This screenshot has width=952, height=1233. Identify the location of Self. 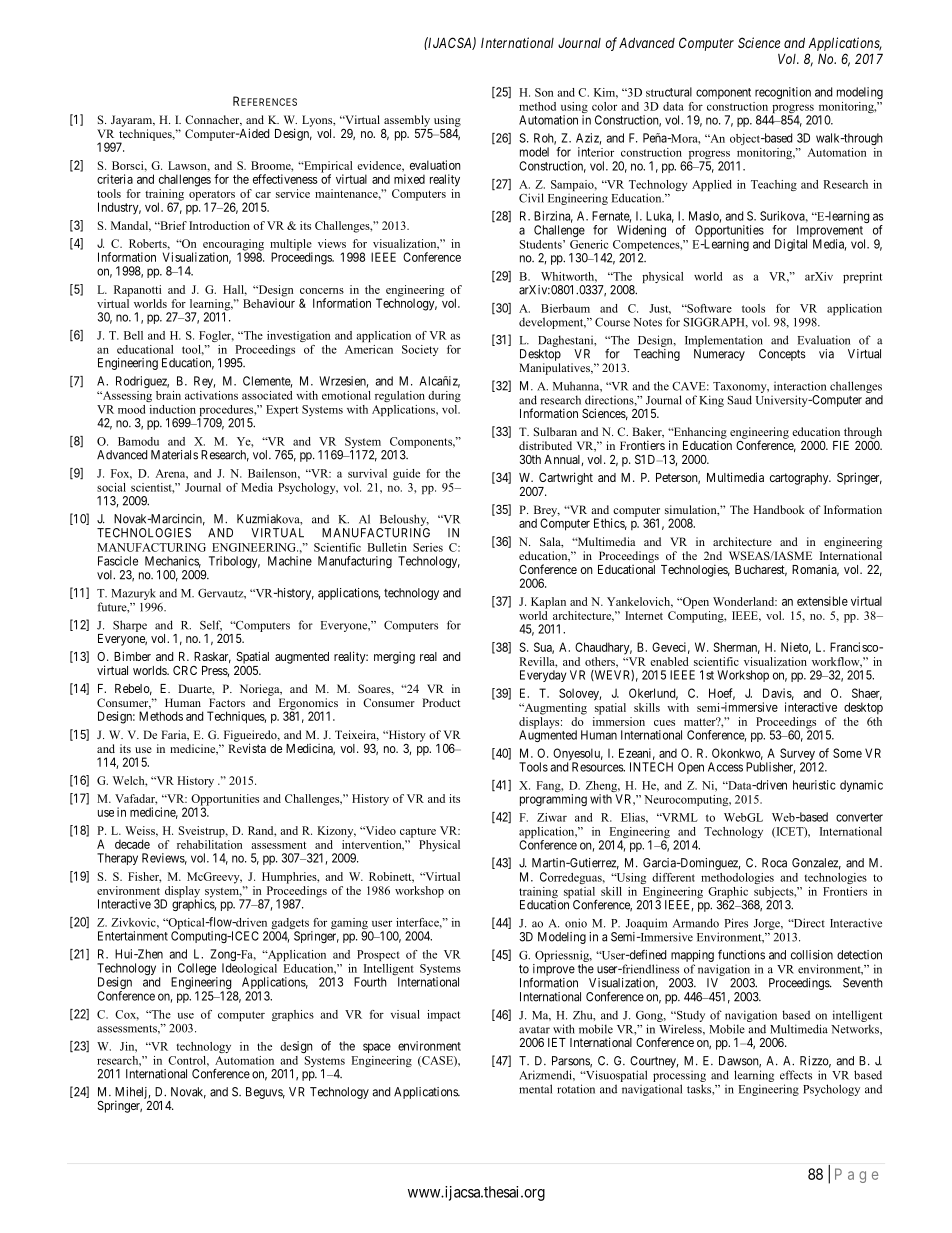
(211, 625).
